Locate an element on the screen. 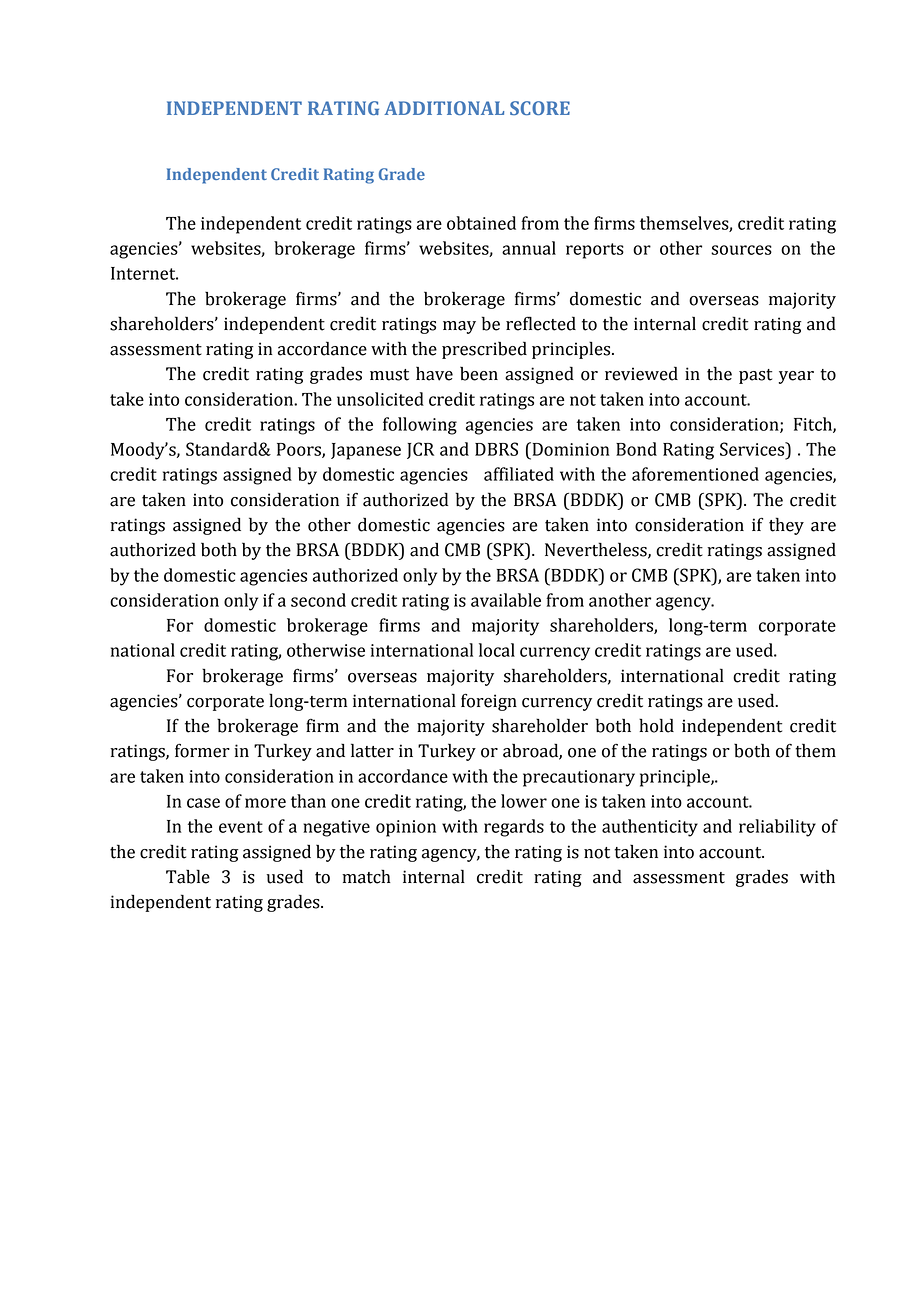 This screenshot has height=1308, width=924. ADDITIONAL is located at coordinates (444, 108).
